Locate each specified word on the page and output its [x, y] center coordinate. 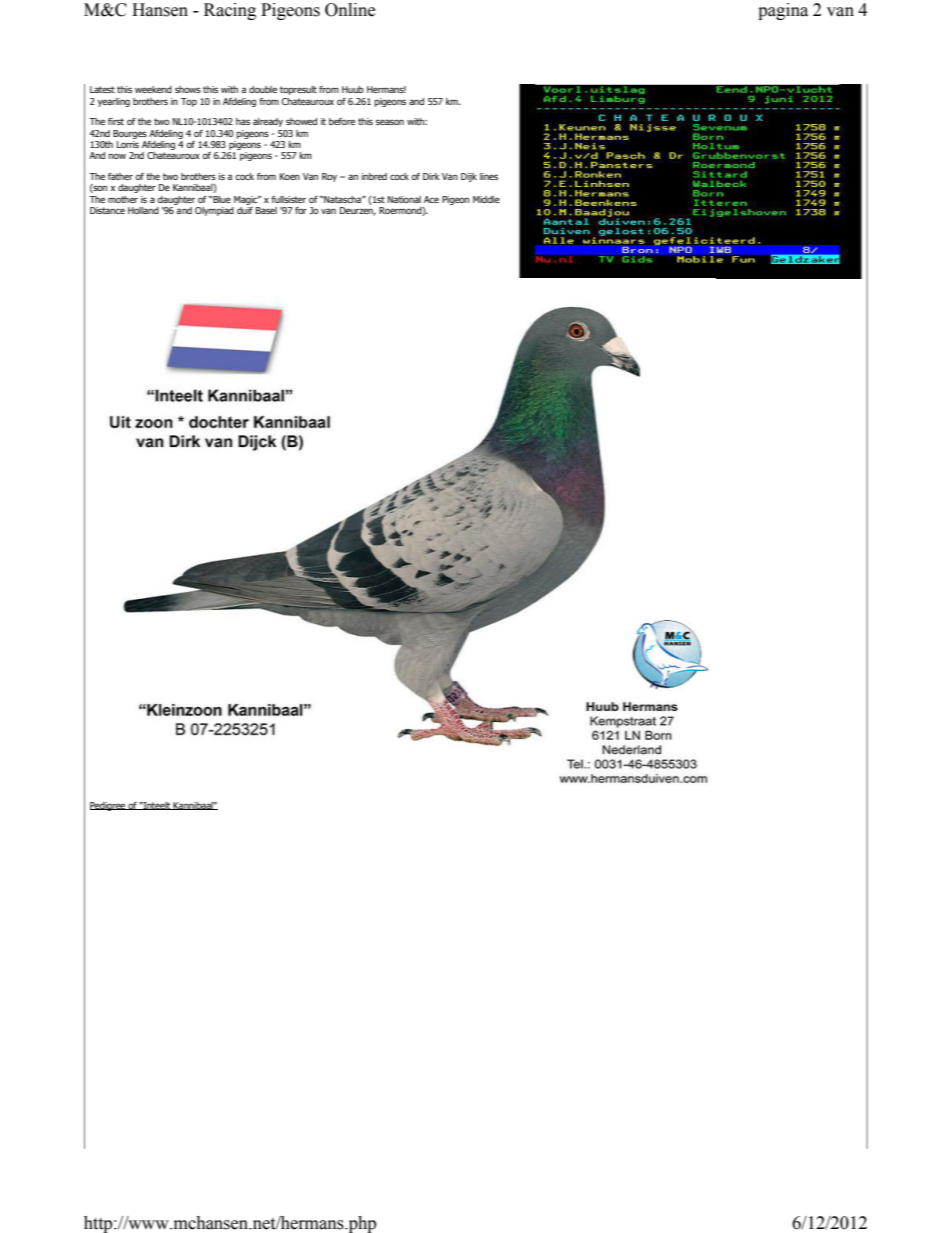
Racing [230, 11]
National [404, 199]
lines [489, 176]
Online [350, 10]
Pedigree [109, 806]
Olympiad [214, 211]
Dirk [431, 176]
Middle [486, 199]
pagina [783, 11]
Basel [266, 210]
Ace [431, 199]
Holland [143, 210]
